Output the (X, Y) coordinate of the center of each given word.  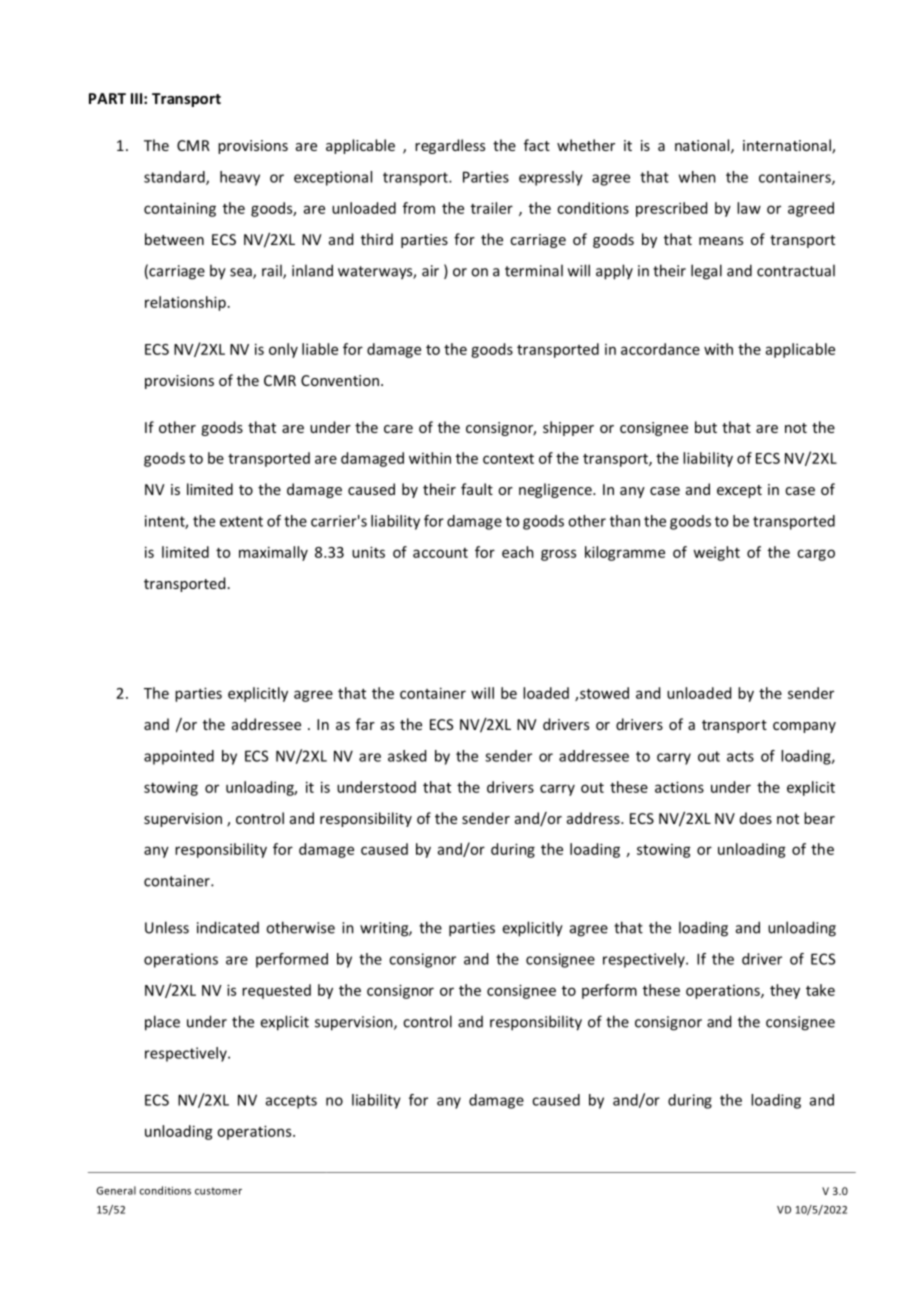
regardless (450, 146)
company (804, 727)
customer (218, 1191)
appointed (179, 757)
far (365, 724)
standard (175, 178)
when (697, 177)
